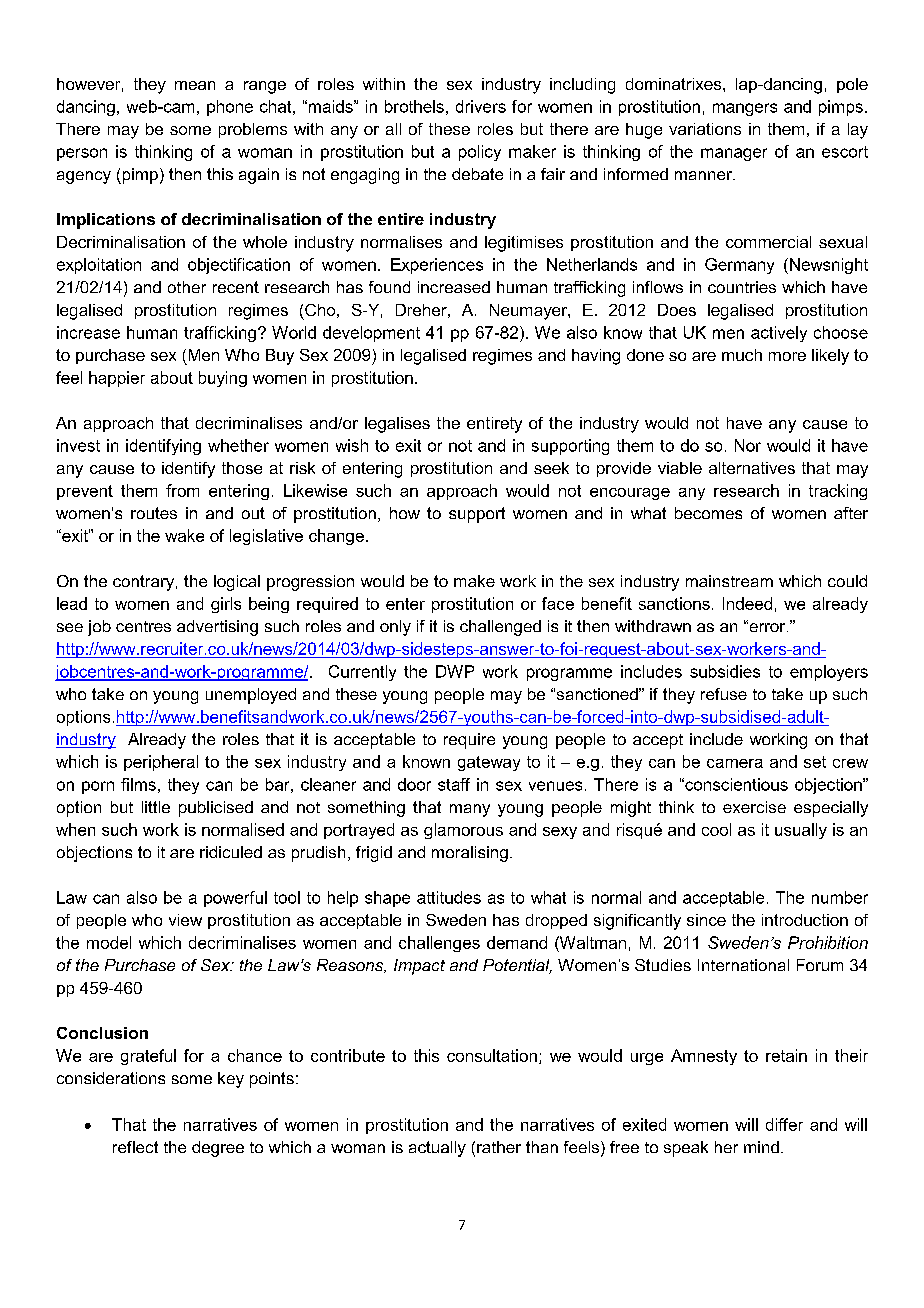  Describe the element at coordinates (231, 852) in the screenshot. I see `ridiculed` at that location.
